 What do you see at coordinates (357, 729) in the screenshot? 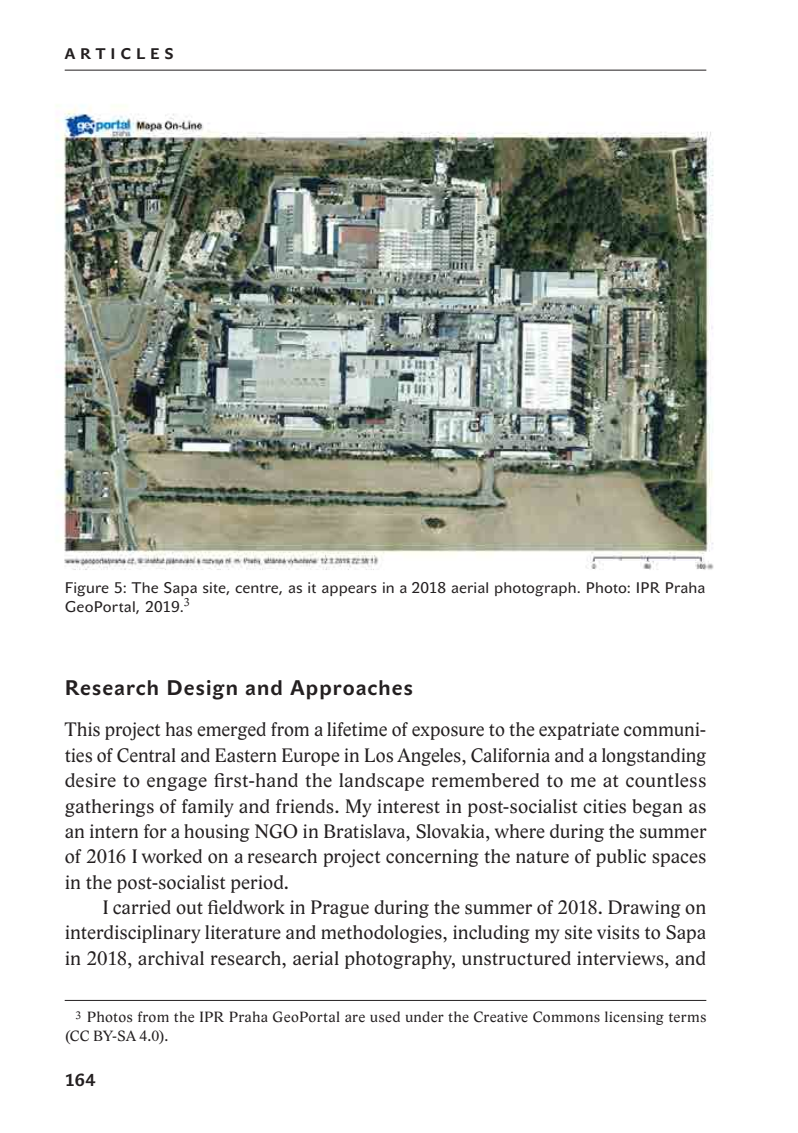
I see `lifetime` at bounding box center [357, 729].
